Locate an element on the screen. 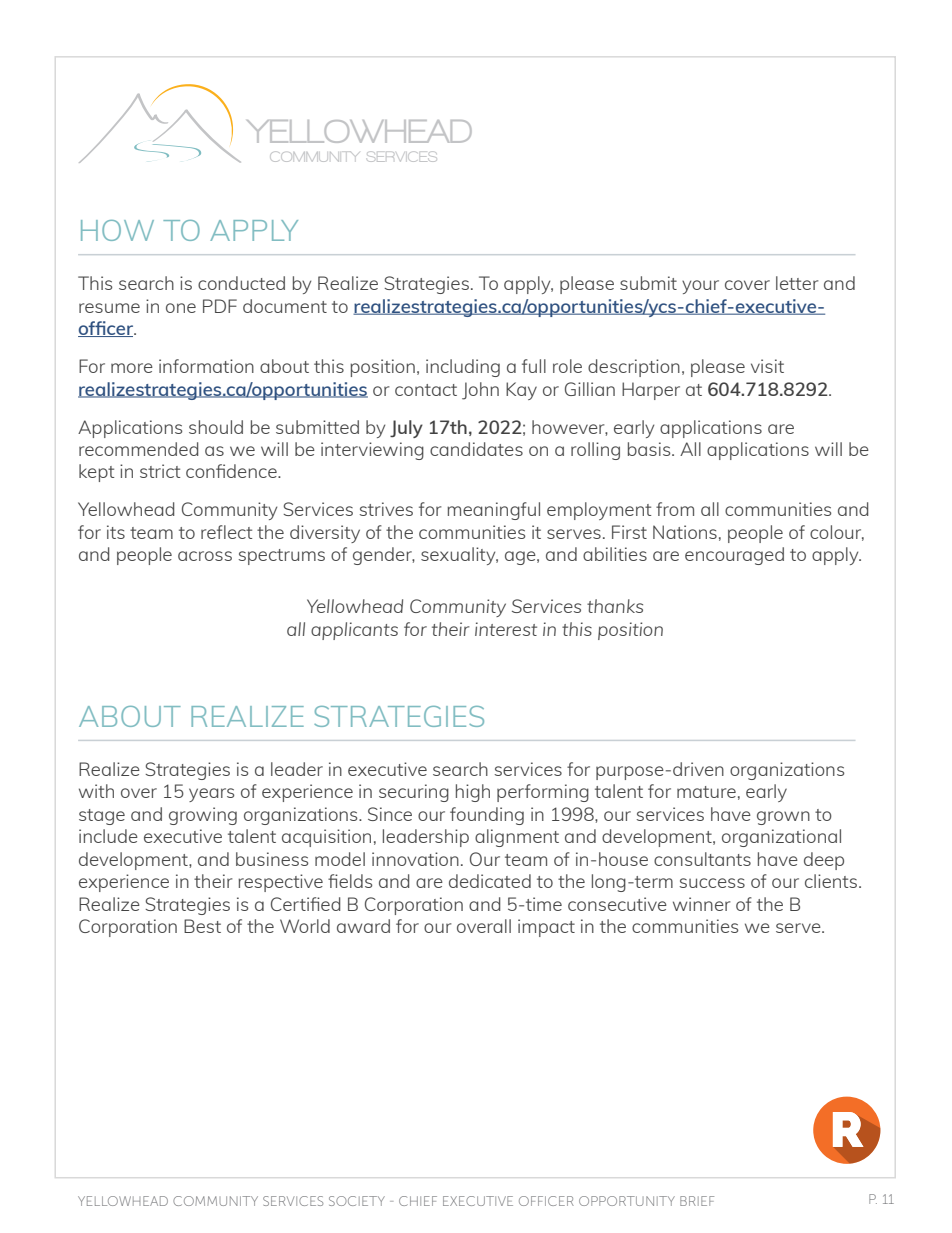 The width and height of the screenshot is (952, 1233). one is located at coordinates (181, 308).
